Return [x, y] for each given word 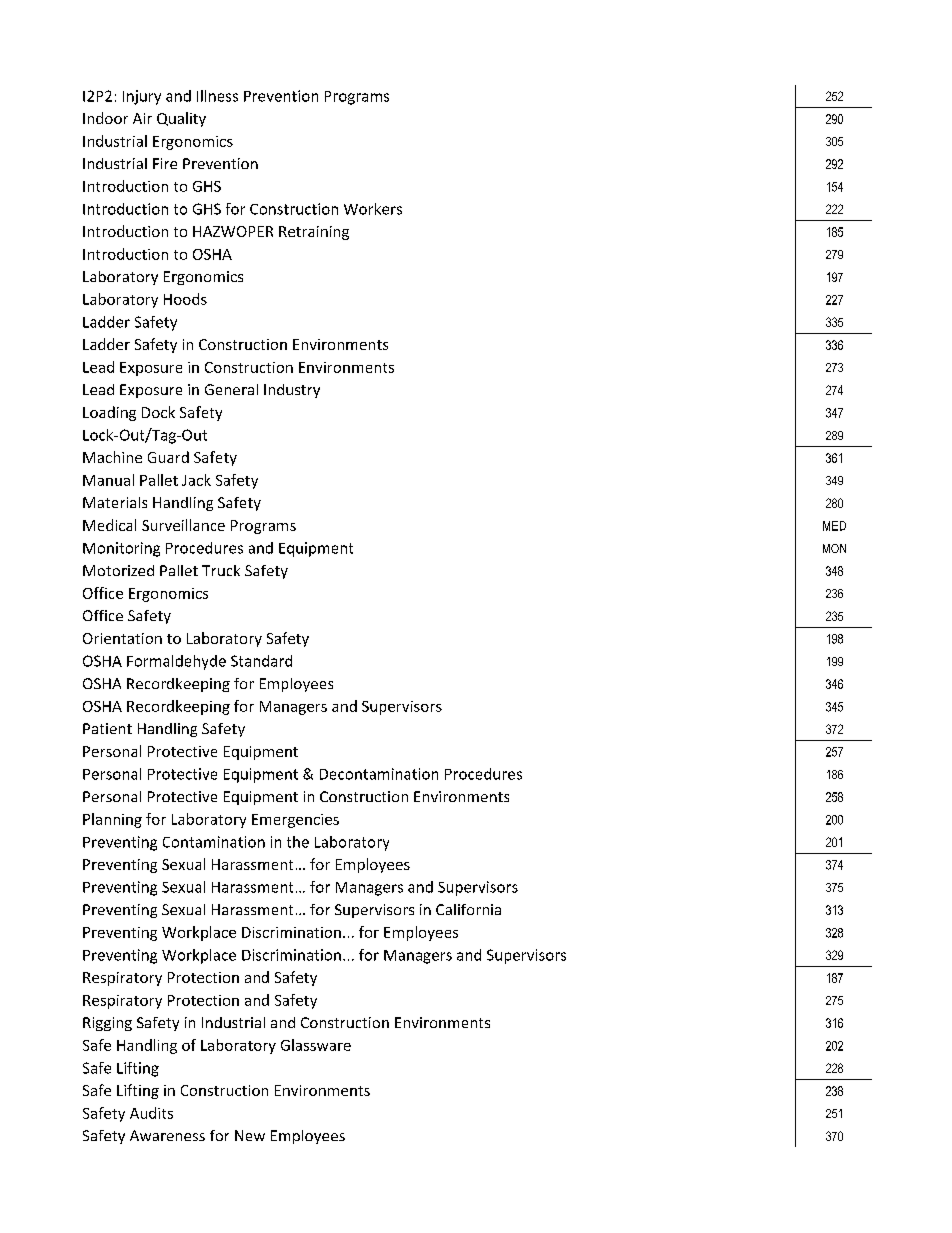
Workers [373, 209]
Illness [217, 96]
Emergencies [295, 821]
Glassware [316, 1045]
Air [142, 118]
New [250, 1135]
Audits [151, 1113]
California [468, 909]
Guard [168, 457]
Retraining [314, 233]
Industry [292, 391]
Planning [112, 820]
